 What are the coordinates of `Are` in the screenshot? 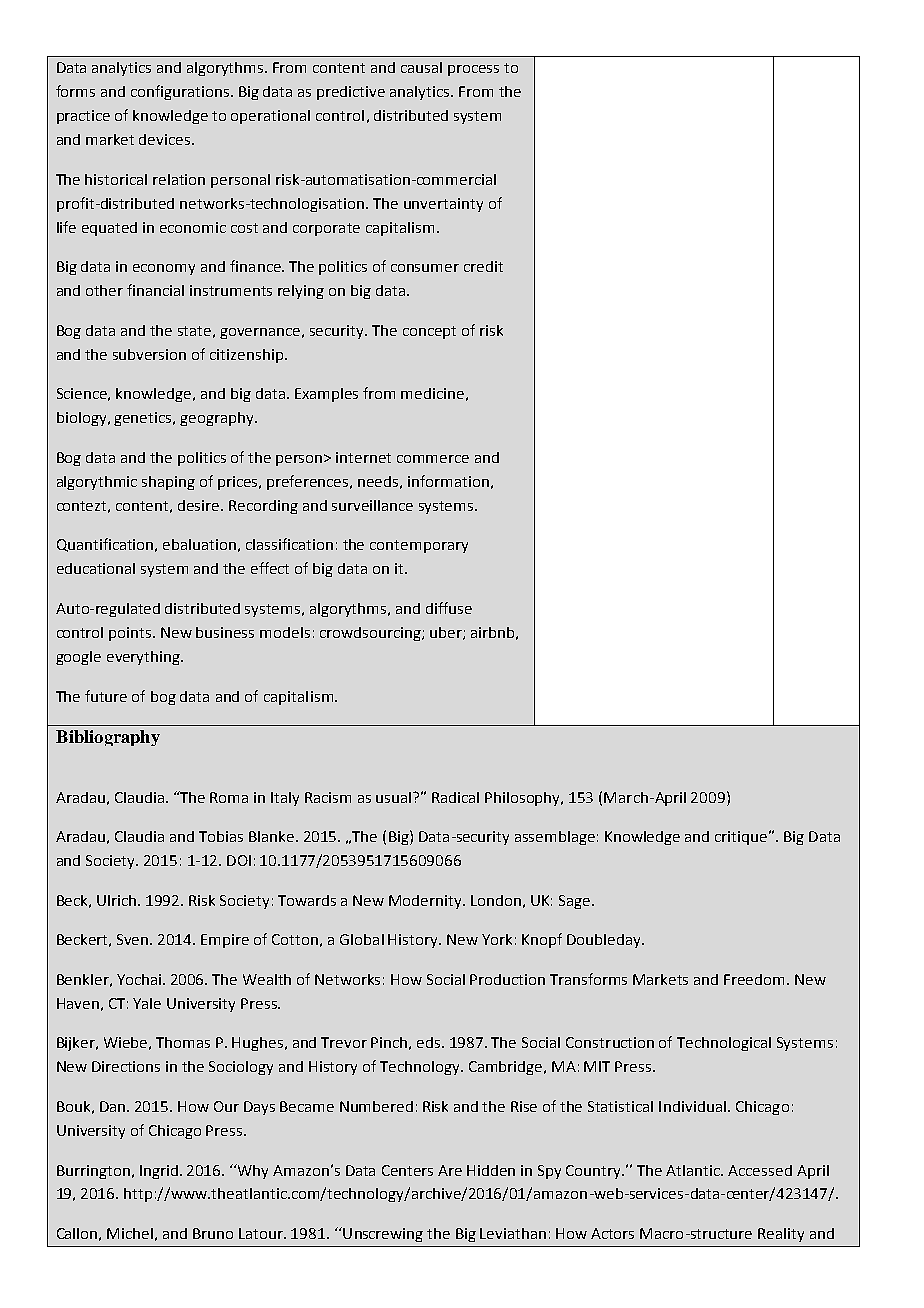 It's located at (450, 1170).
